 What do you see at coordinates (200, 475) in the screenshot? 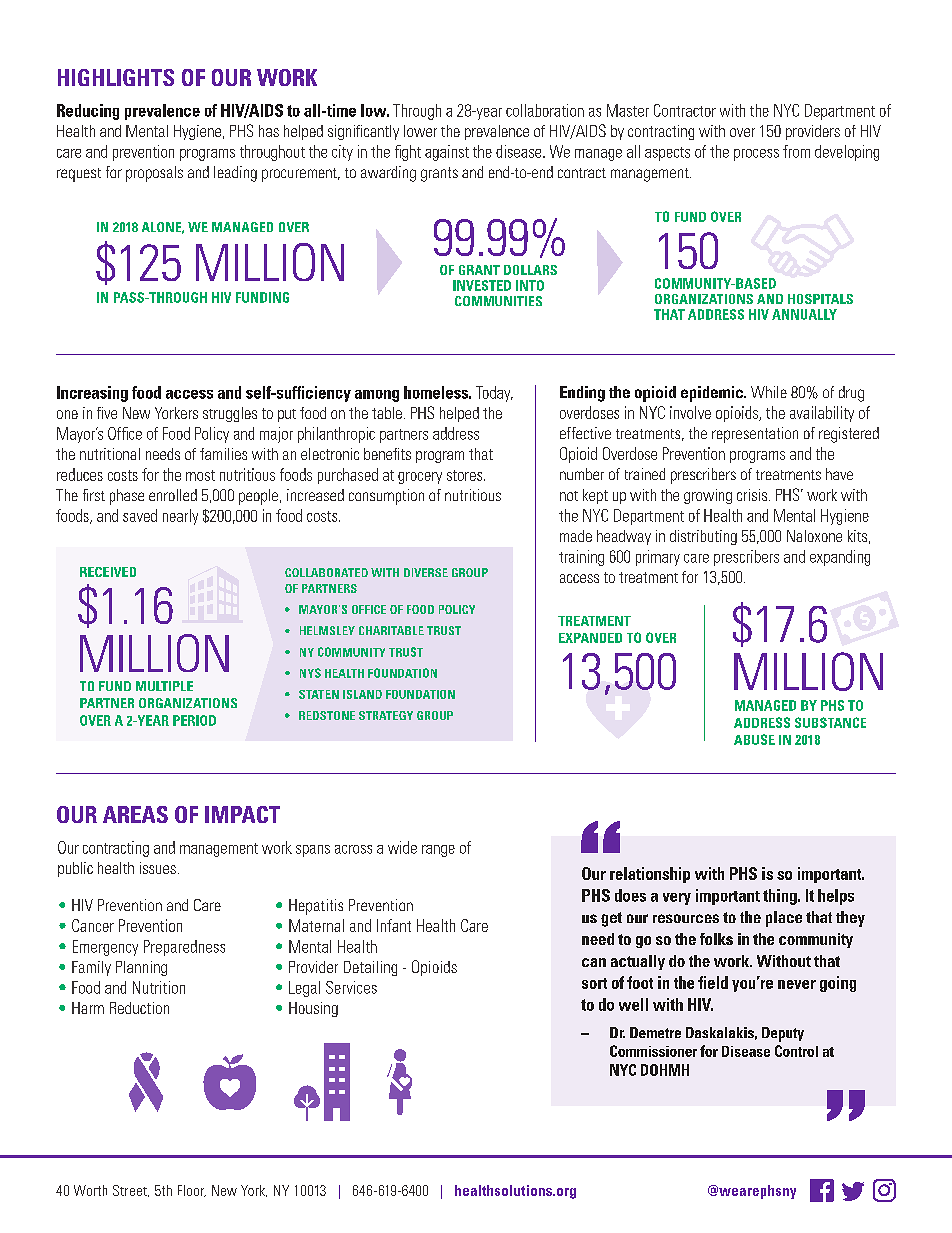
I see `most` at bounding box center [200, 475].
